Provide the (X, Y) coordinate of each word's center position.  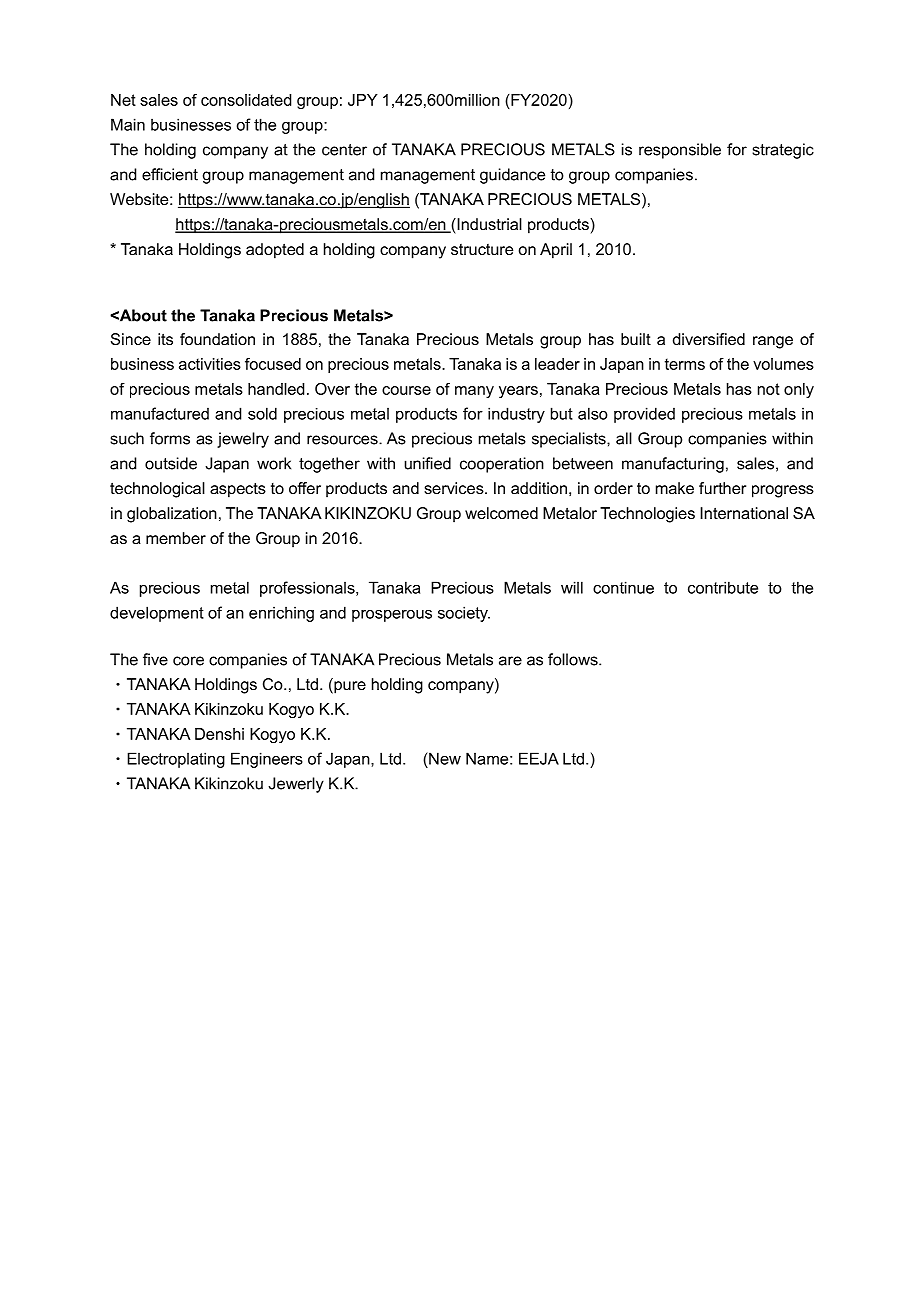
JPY (363, 100)
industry (516, 415)
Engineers (267, 760)
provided (644, 415)
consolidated (246, 100)
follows (574, 659)
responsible (680, 151)
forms (170, 438)
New (444, 758)
